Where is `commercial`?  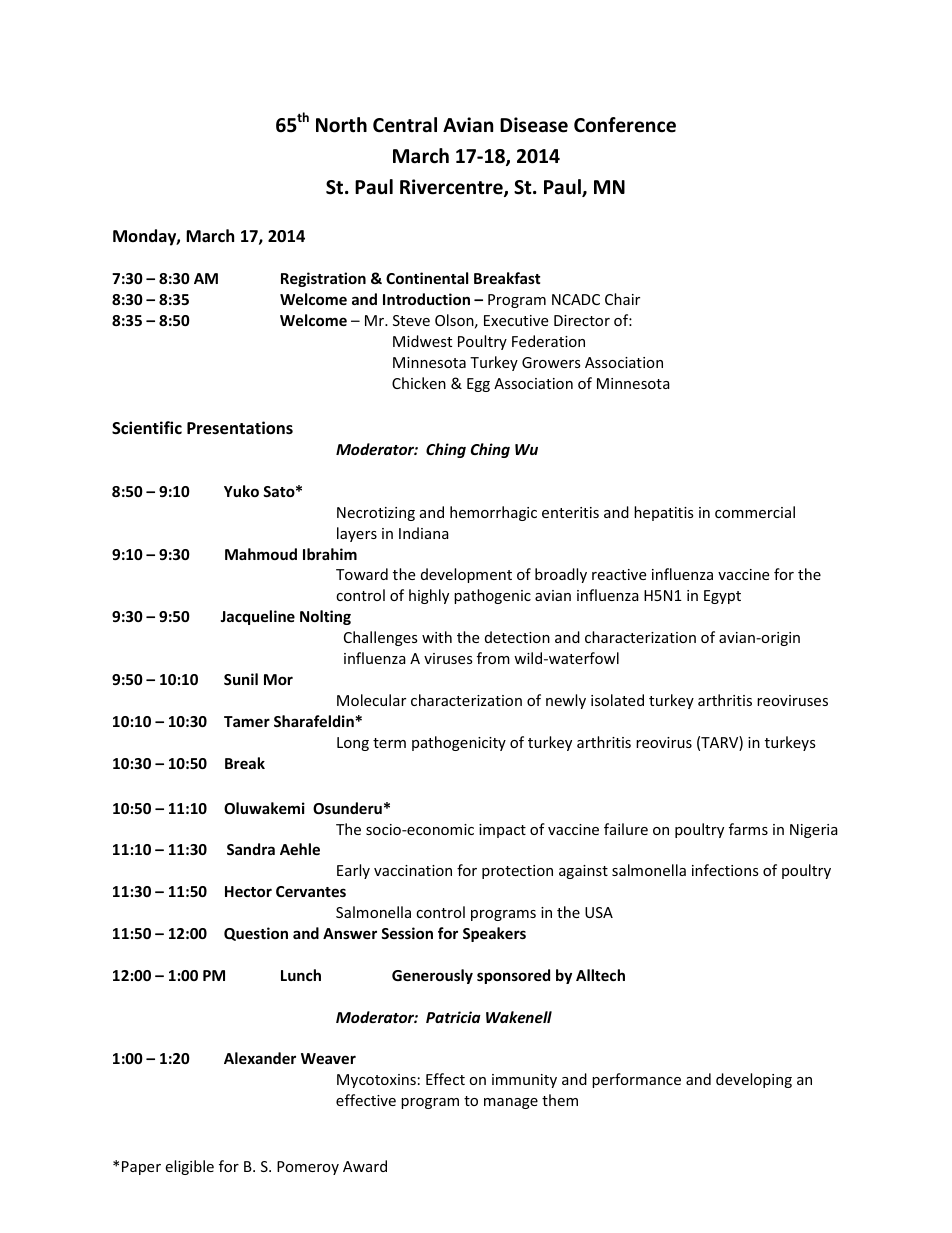 commercial is located at coordinates (755, 512).
